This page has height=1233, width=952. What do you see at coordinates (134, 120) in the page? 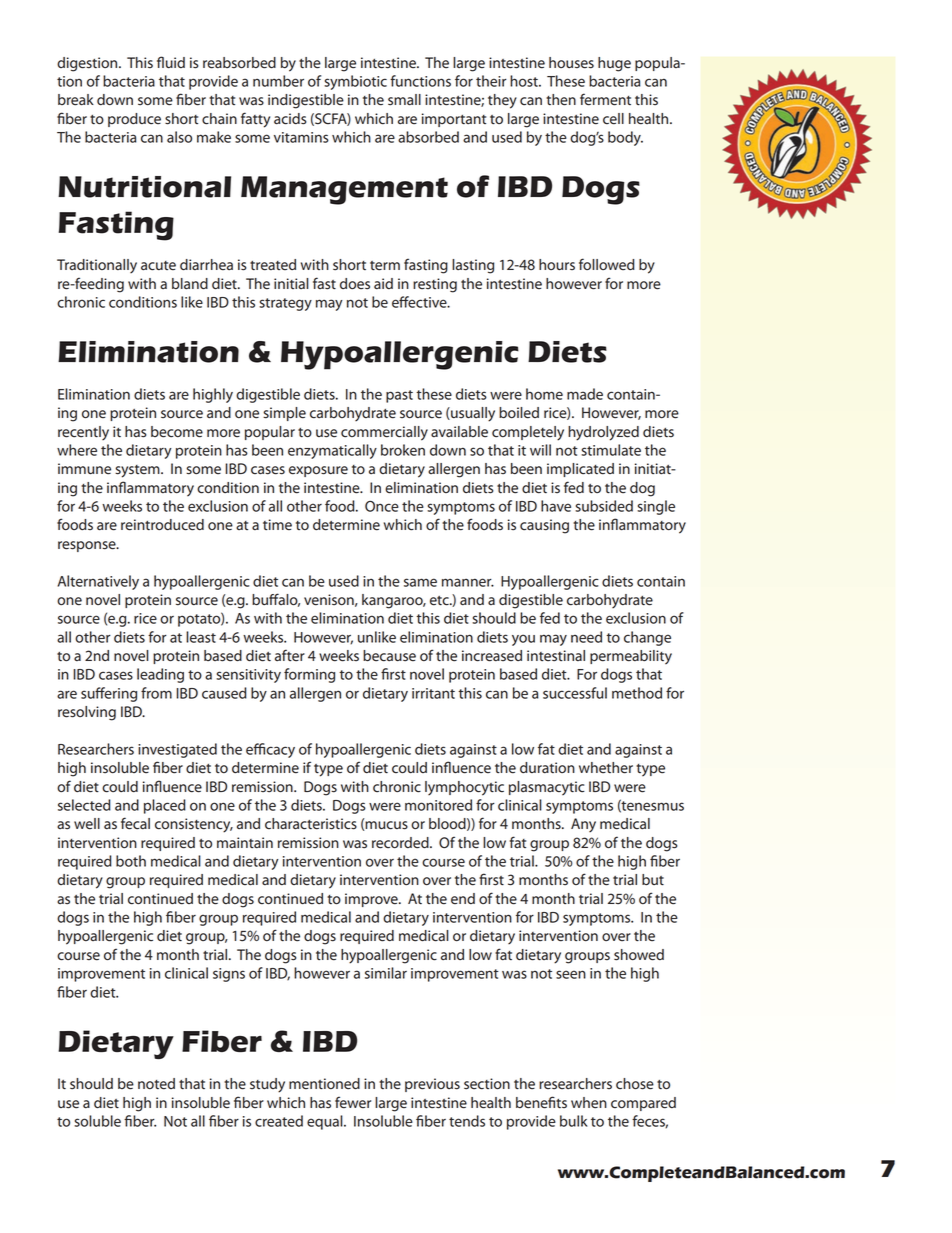
I see `produce` at bounding box center [134, 120].
